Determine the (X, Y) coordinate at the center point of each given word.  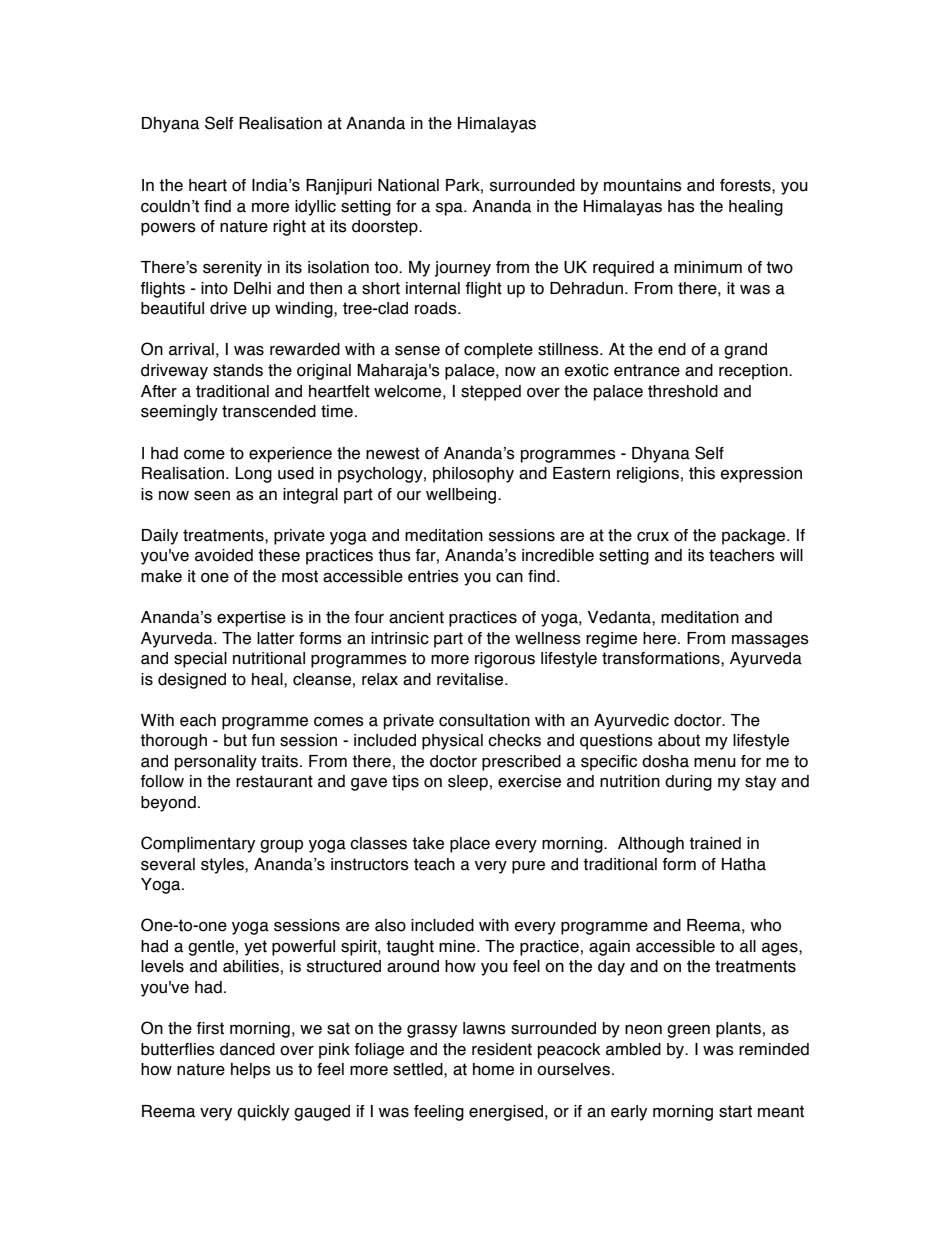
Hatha (744, 864)
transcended (269, 411)
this (702, 473)
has (681, 206)
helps (251, 1071)
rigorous (505, 660)
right (289, 228)
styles (223, 866)
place (470, 845)
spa (450, 209)
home (493, 1069)
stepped (491, 393)
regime (611, 640)
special (200, 660)
